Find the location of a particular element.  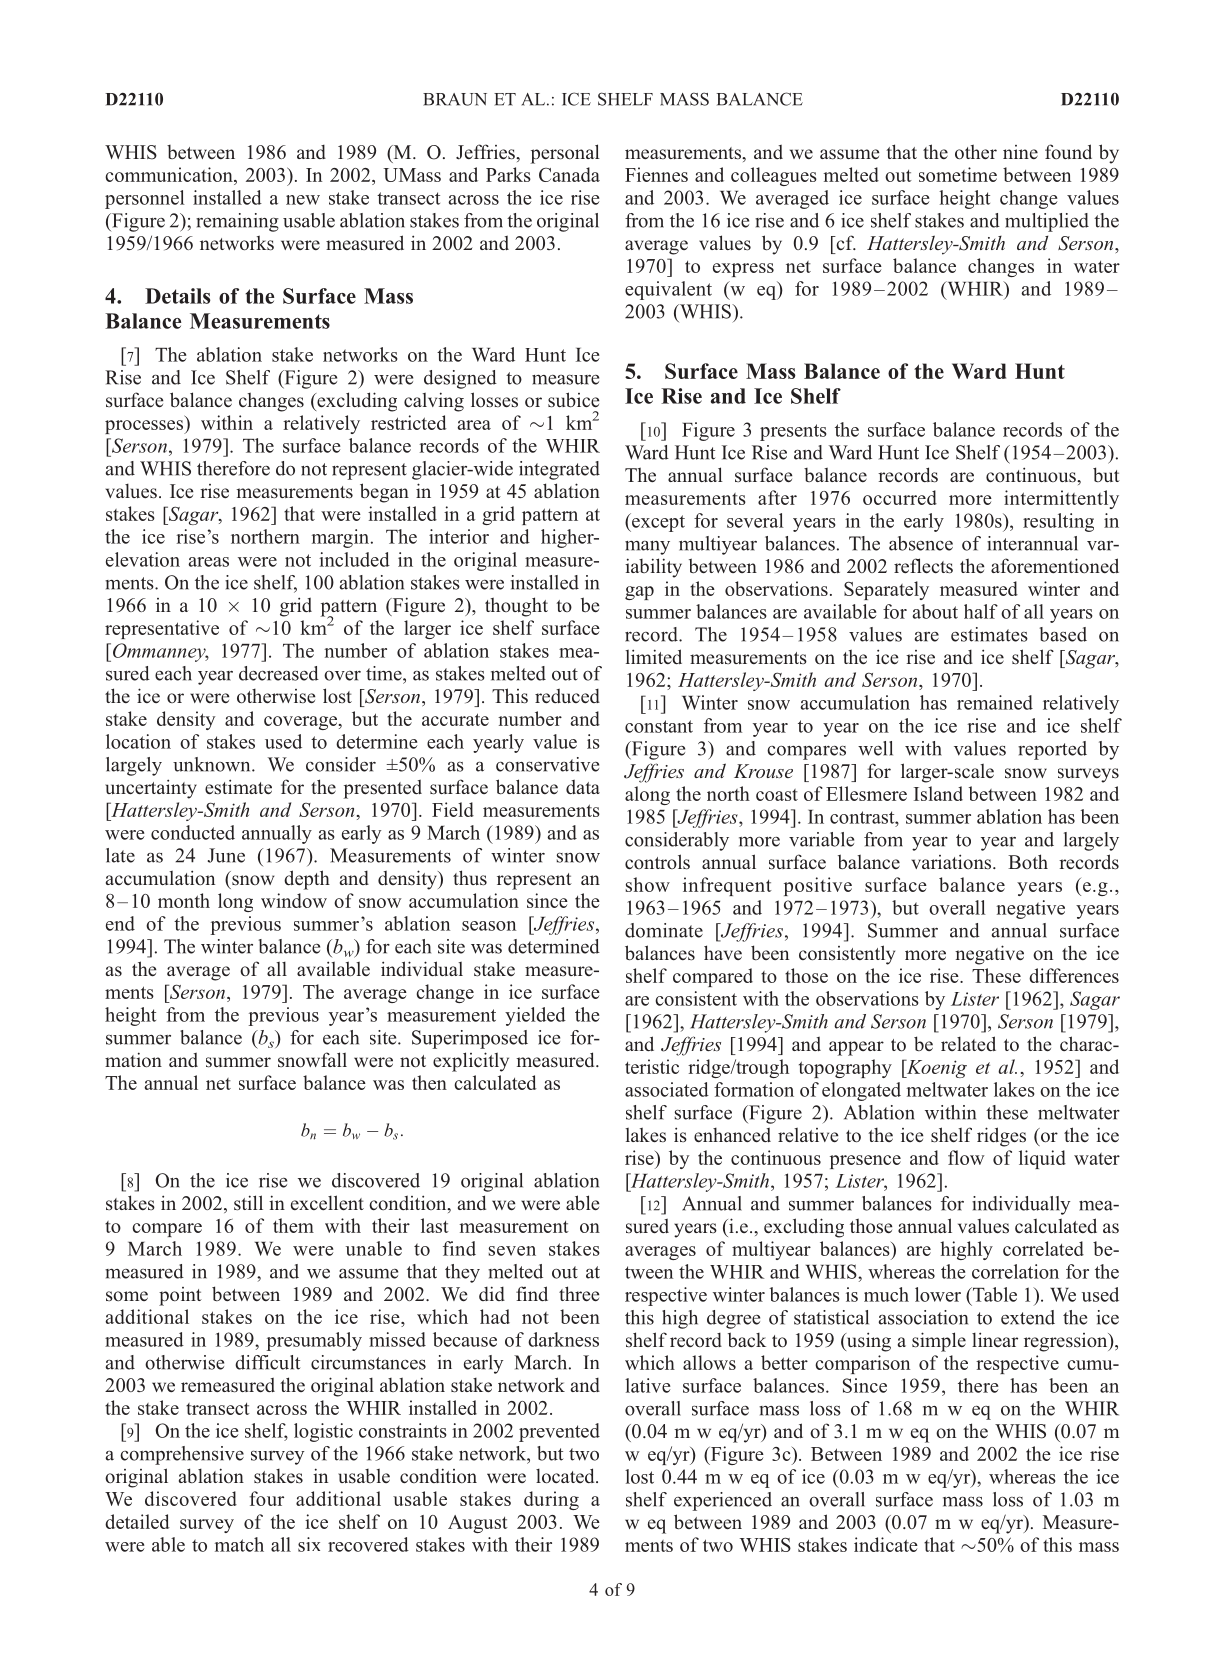

communication is located at coordinates (170, 174).
